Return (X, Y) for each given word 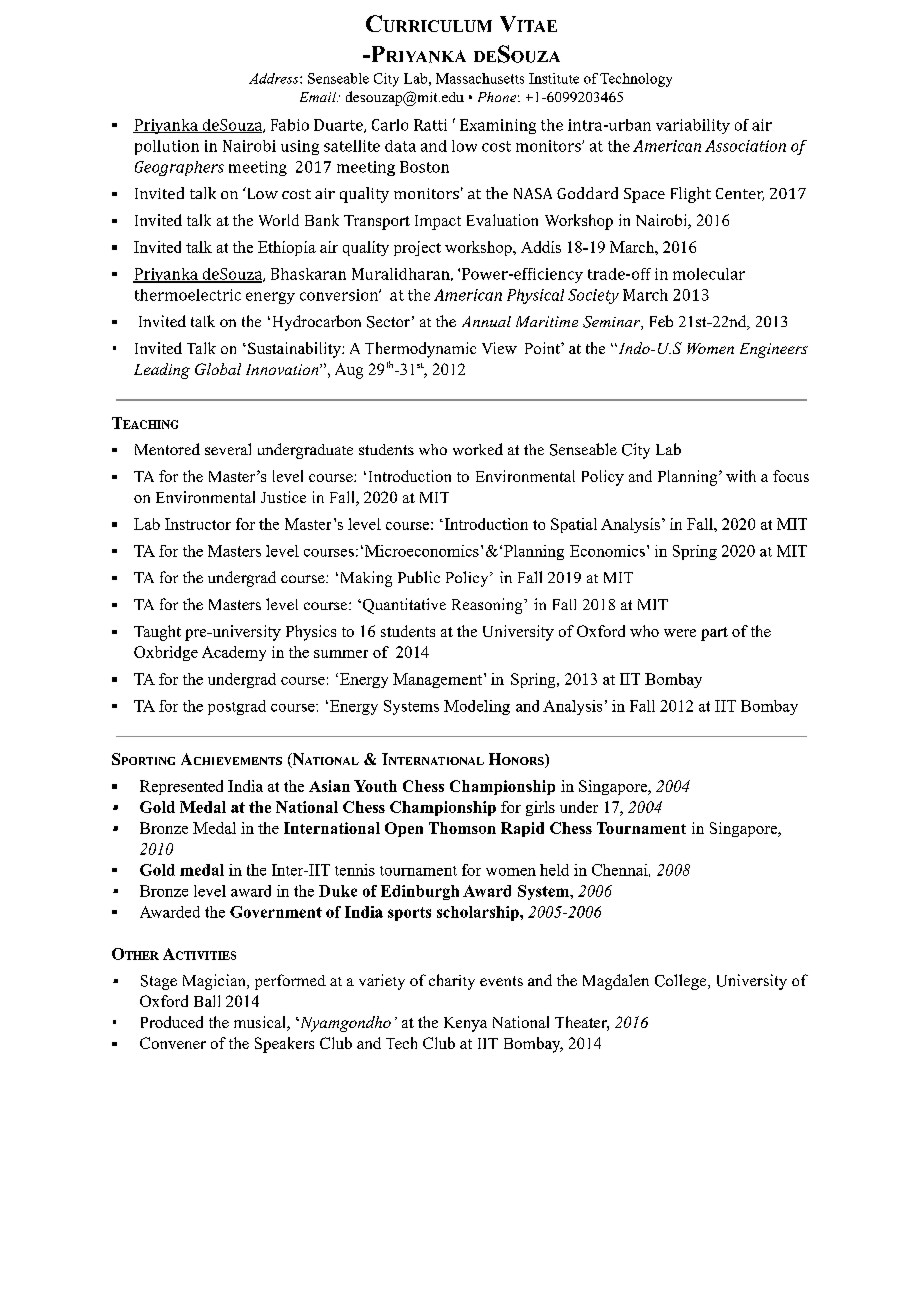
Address (275, 78)
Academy (234, 653)
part (714, 634)
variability (693, 126)
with (741, 476)
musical (261, 1023)
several (228, 449)
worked (478, 449)
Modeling (477, 707)
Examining (498, 126)
